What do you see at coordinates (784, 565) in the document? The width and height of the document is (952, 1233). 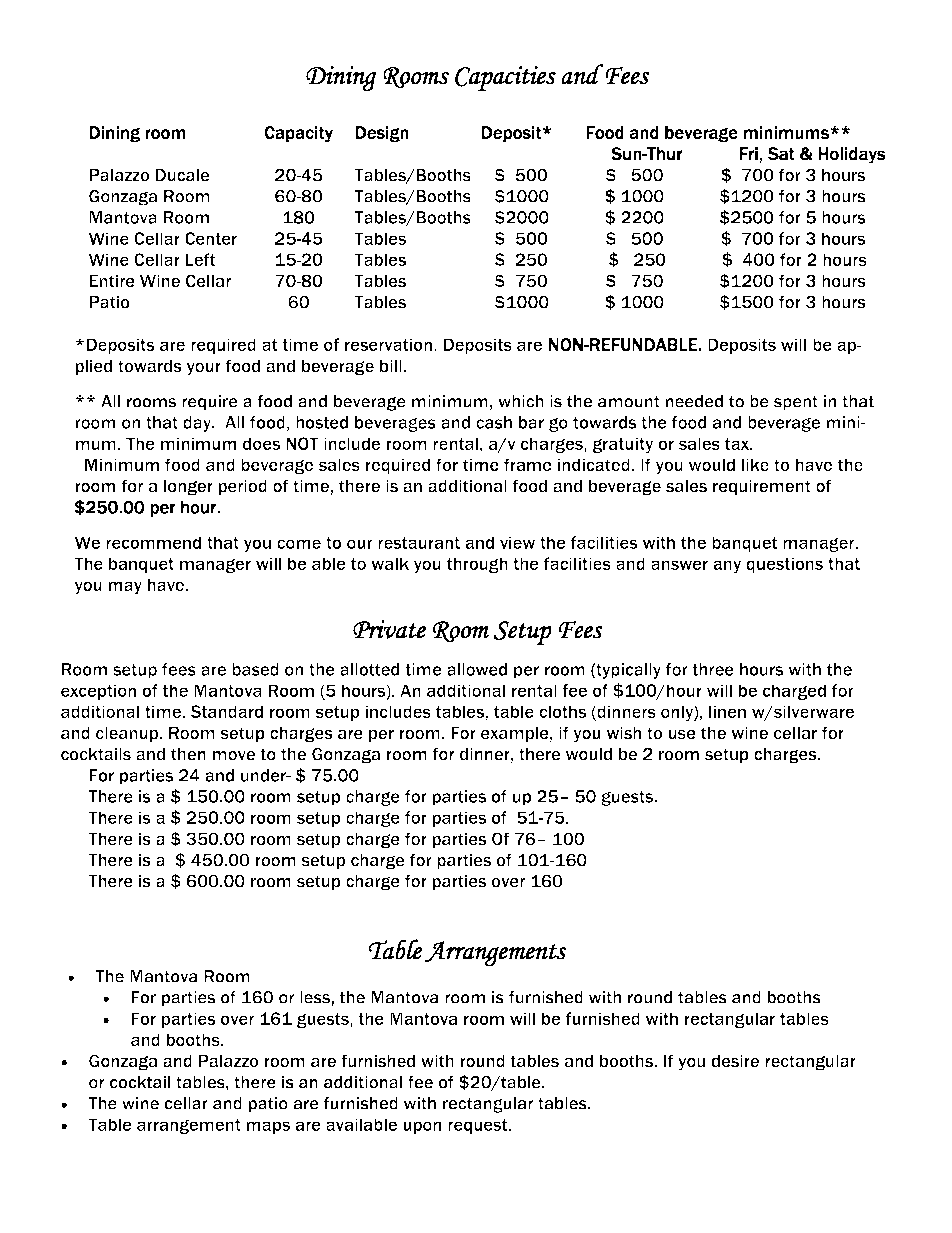 I see `questions` at bounding box center [784, 565].
